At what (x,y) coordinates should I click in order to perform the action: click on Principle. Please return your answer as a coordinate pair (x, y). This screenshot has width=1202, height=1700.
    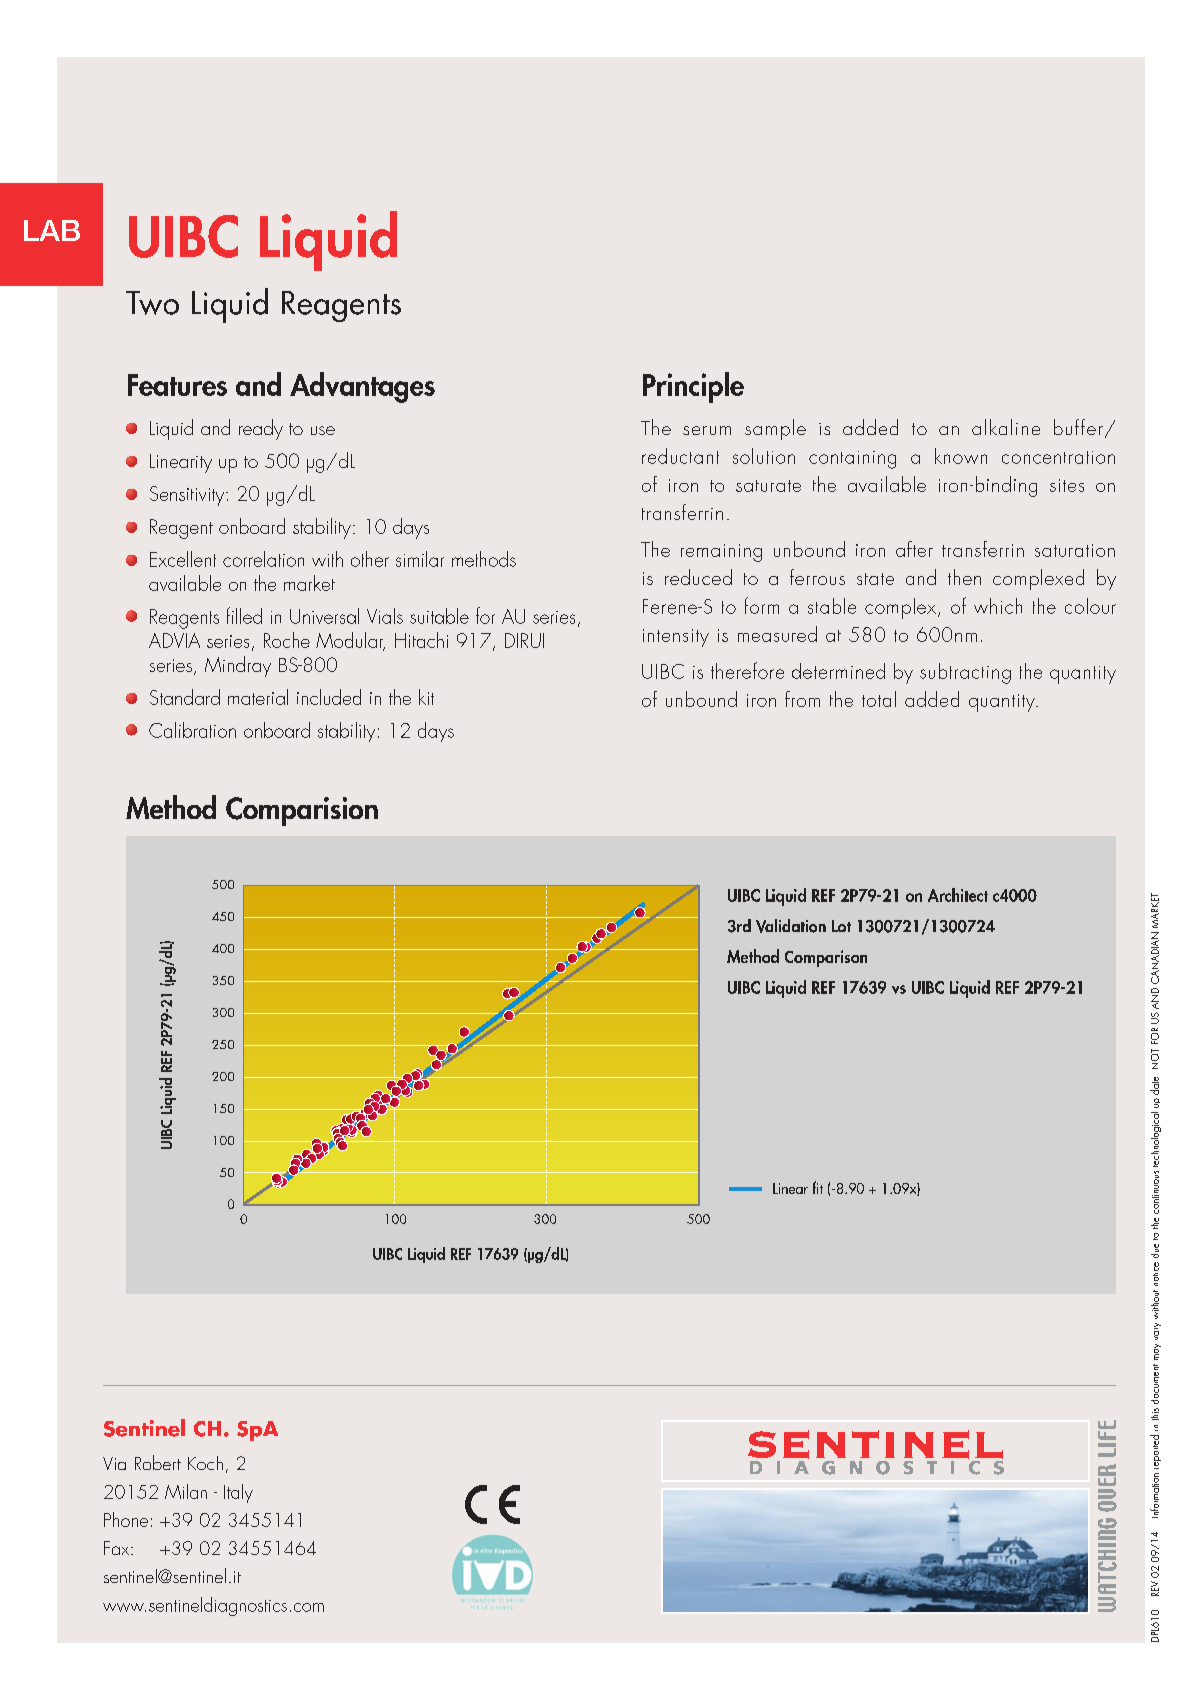
    Looking at the image, I should click on (693, 387).
